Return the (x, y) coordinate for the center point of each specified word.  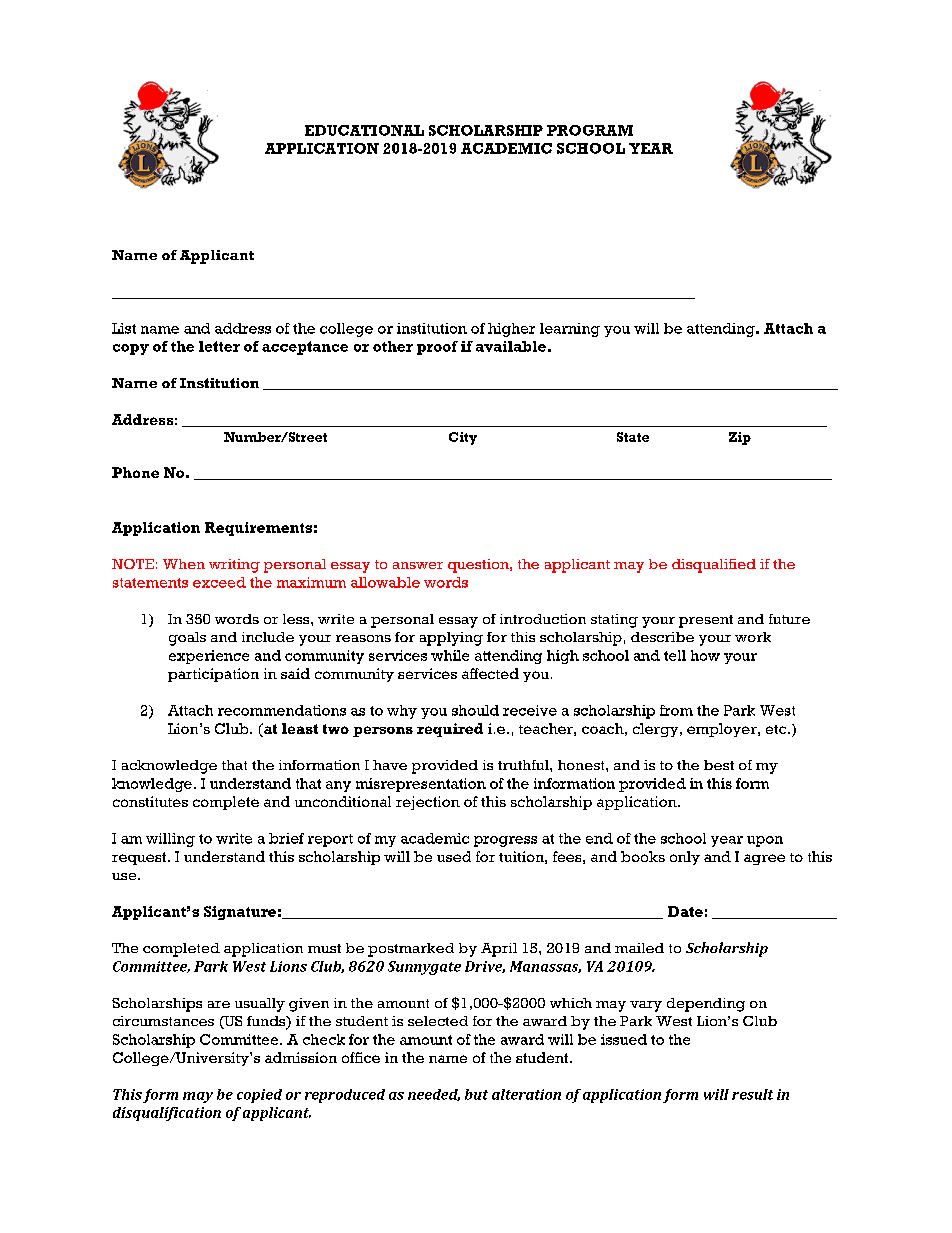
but (476, 1094)
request (140, 858)
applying (451, 639)
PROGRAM (590, 130)
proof (437, 348)
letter (219, 346)
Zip (740, 438)
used (454, 856)
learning (570, 330)
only (685, 858)
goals (187, 639)
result (752, 1094)
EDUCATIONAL (364, 130)
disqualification (167, 1114)
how (705, 655)
